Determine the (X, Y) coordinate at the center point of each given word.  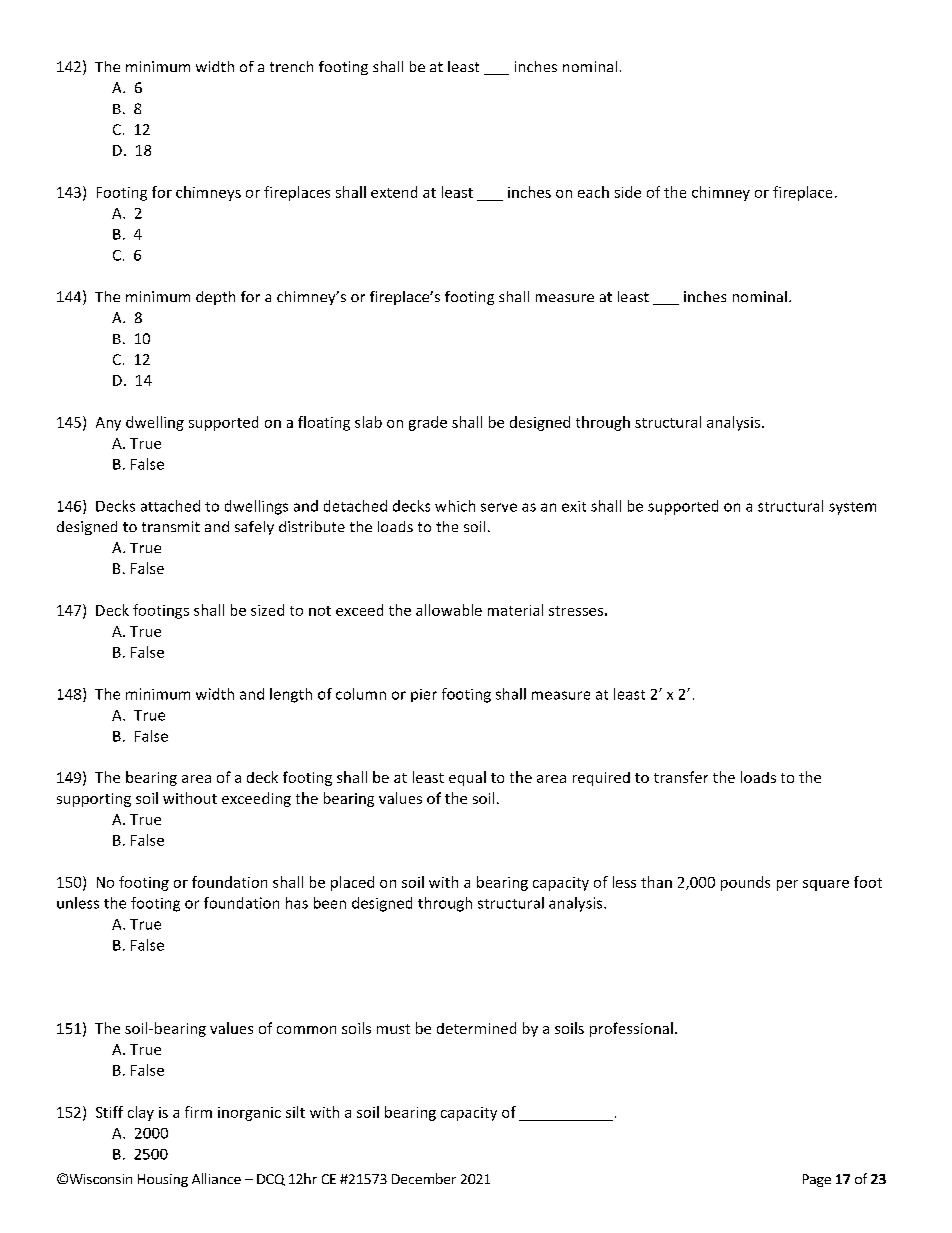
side (628, 192)
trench (291, 66)
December (424, 1178)
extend (394, 192)
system (852, 508)
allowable (449, 610)
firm (198, 1112)
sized (267, 610)
